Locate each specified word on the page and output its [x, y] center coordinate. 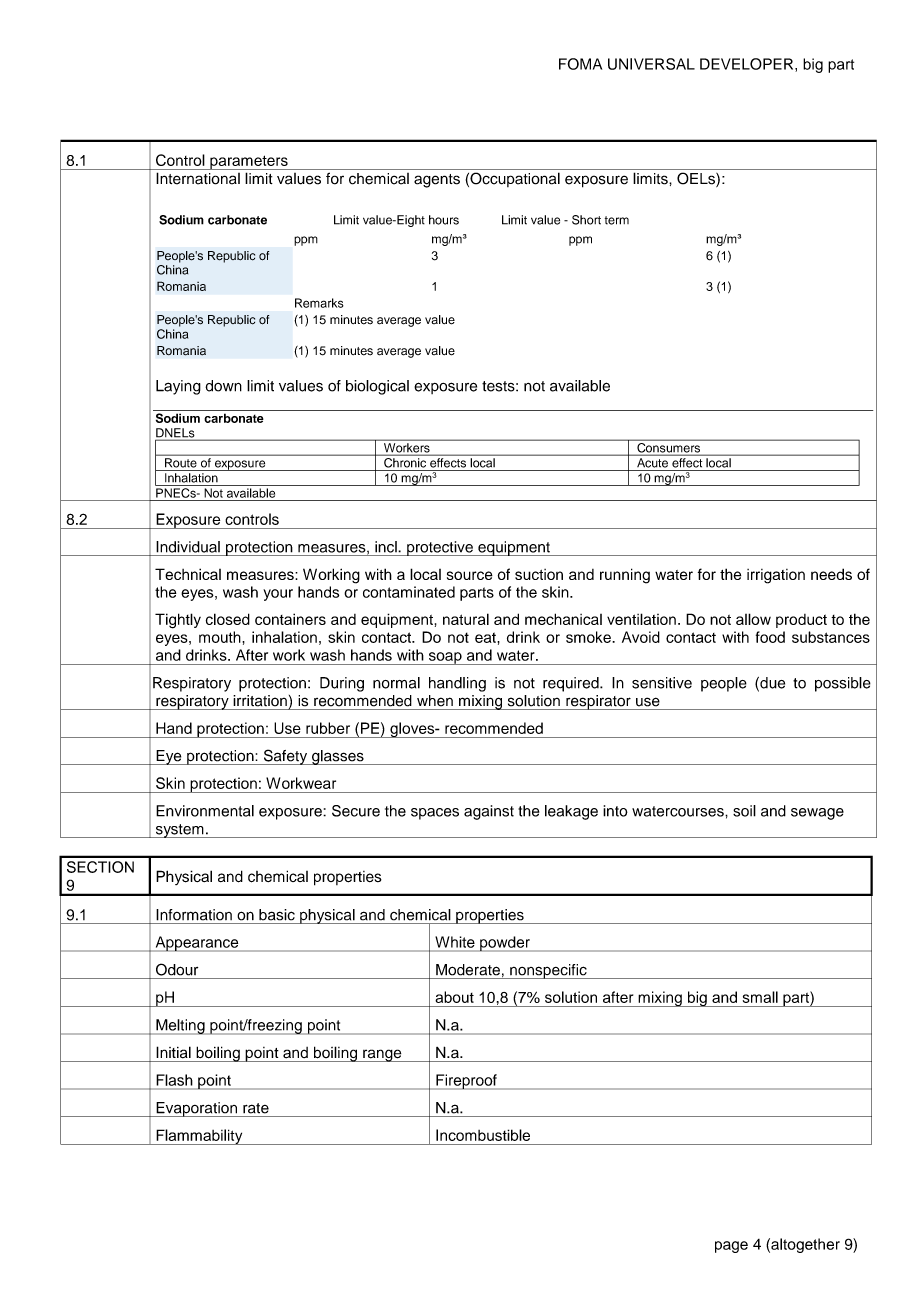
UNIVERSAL [651, 64]
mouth [221, 637]
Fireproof [466, 1082]
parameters [249, 162]
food [770, 637]
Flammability [199, 1137]
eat [486, 637]
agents [437, 181]
